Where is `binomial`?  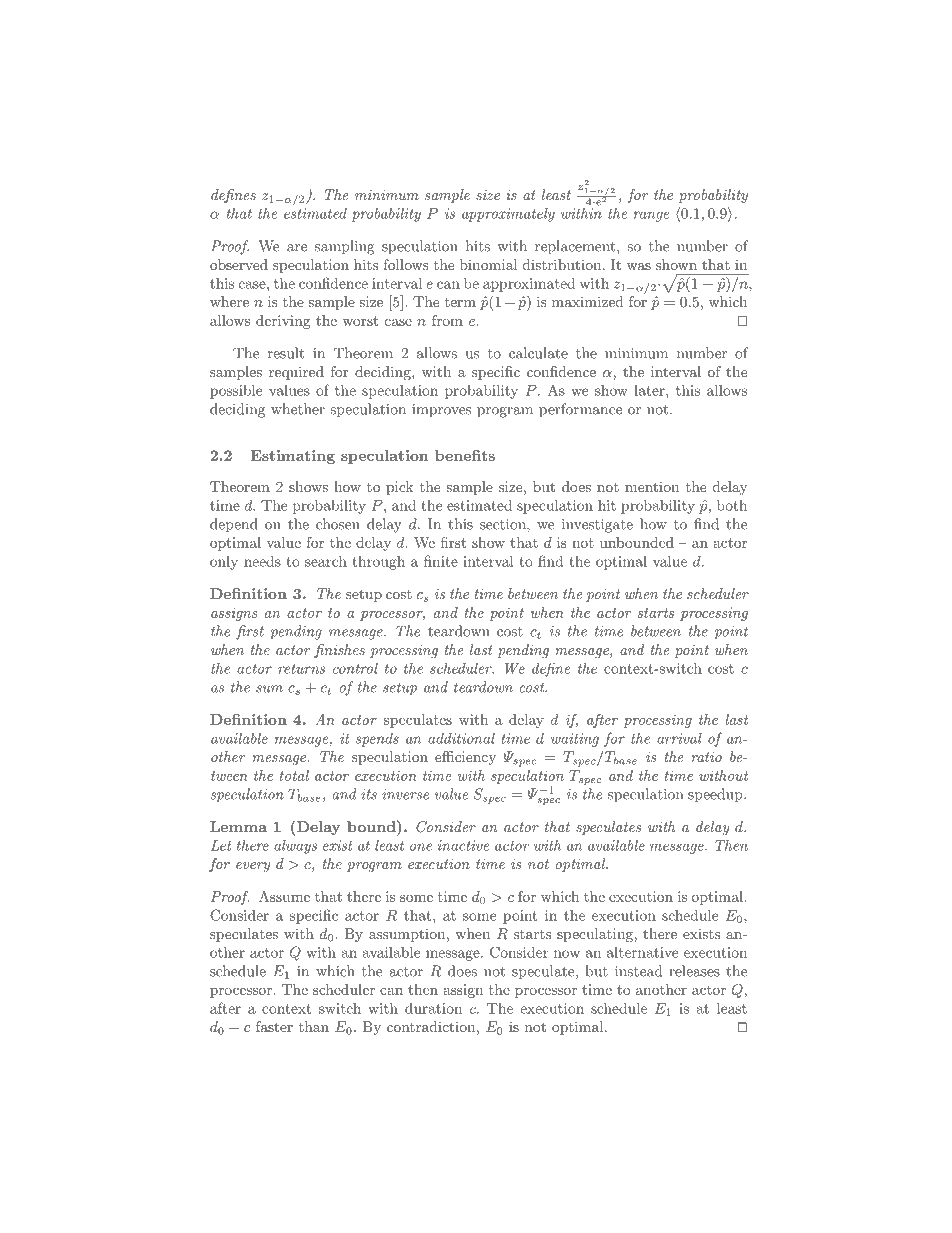
binomial is located at coordinates (488, 264).
